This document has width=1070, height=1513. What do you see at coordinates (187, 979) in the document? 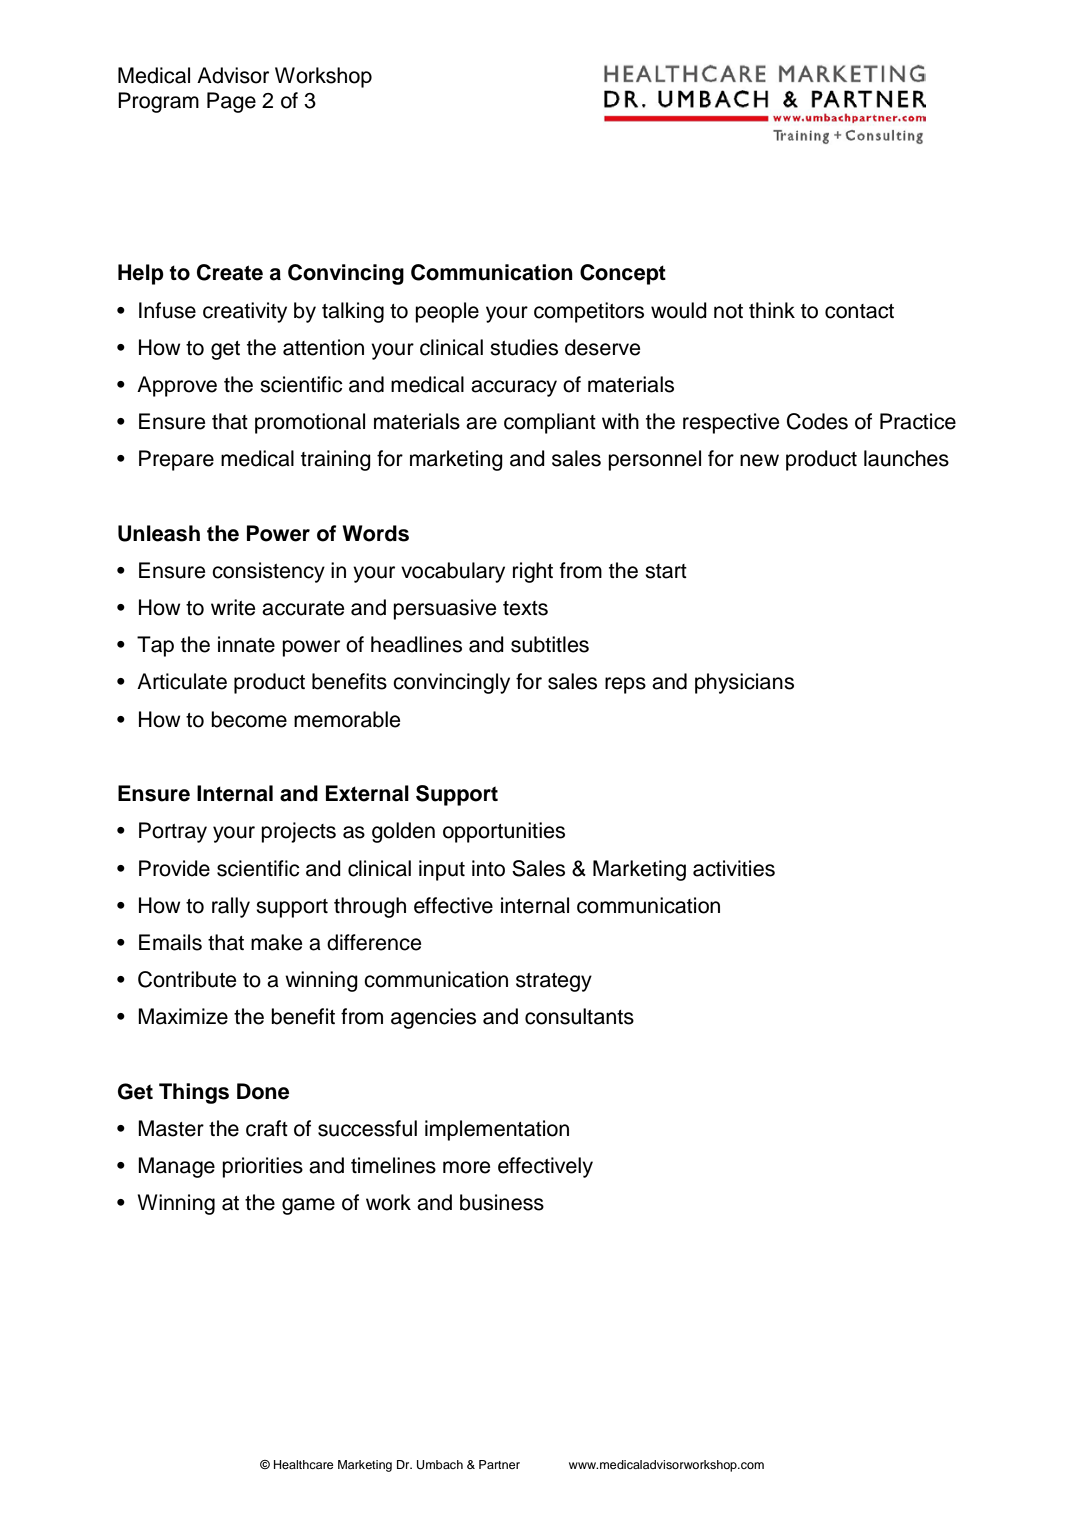
I see `Contribute` at bounding box center [187, 979].
